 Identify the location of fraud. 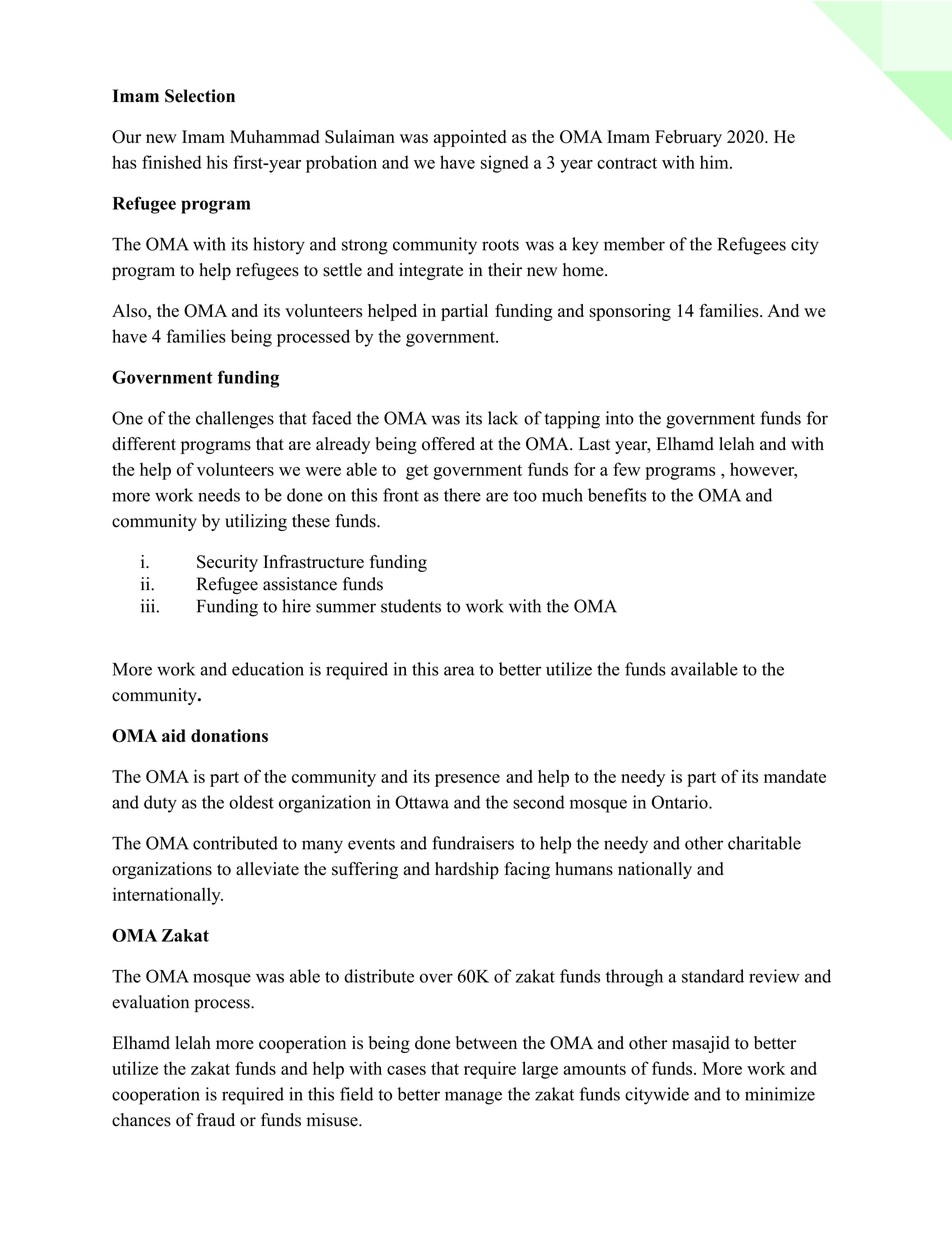
(216, 1120).
